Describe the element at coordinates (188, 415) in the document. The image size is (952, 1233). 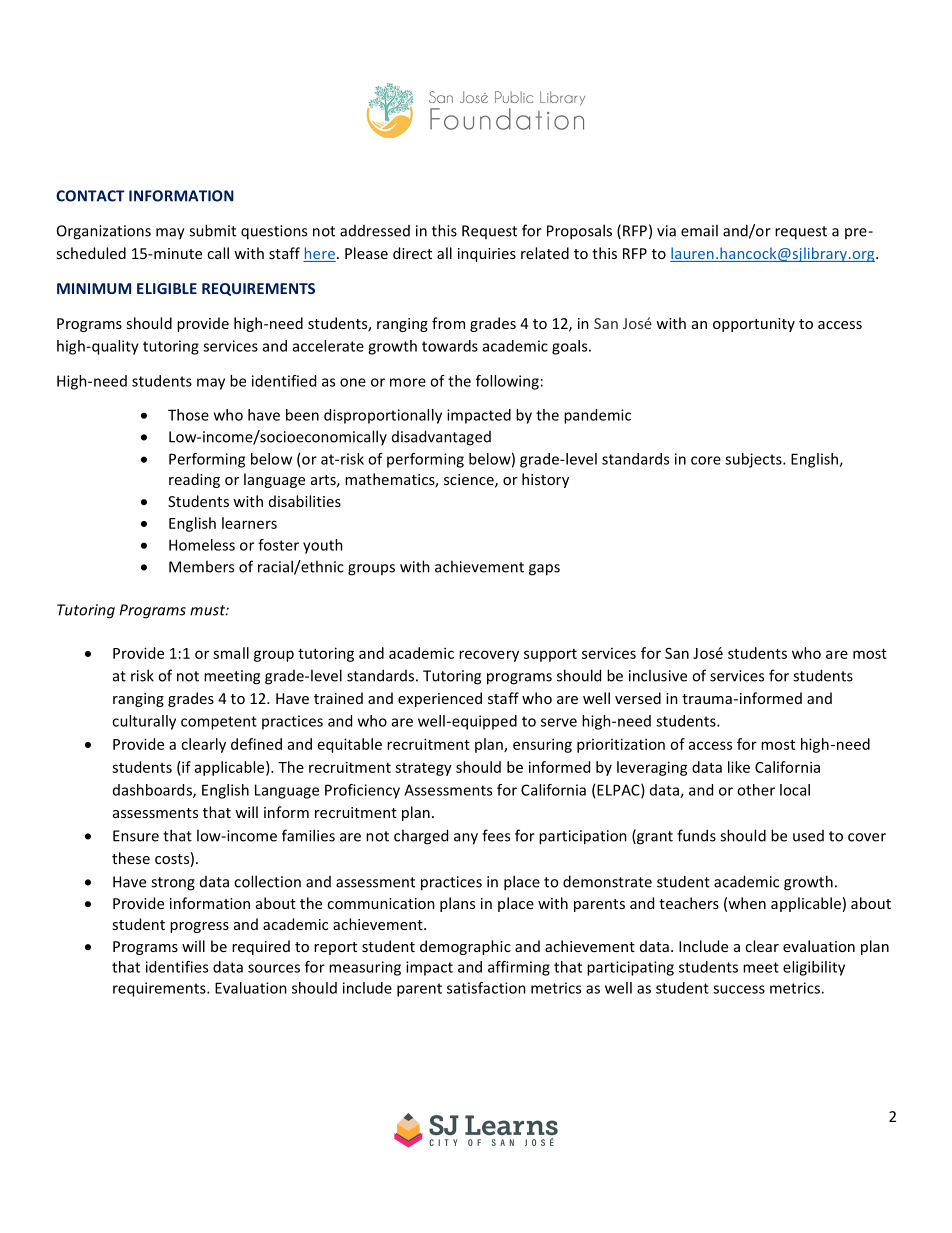
I see `Those` at that location.
